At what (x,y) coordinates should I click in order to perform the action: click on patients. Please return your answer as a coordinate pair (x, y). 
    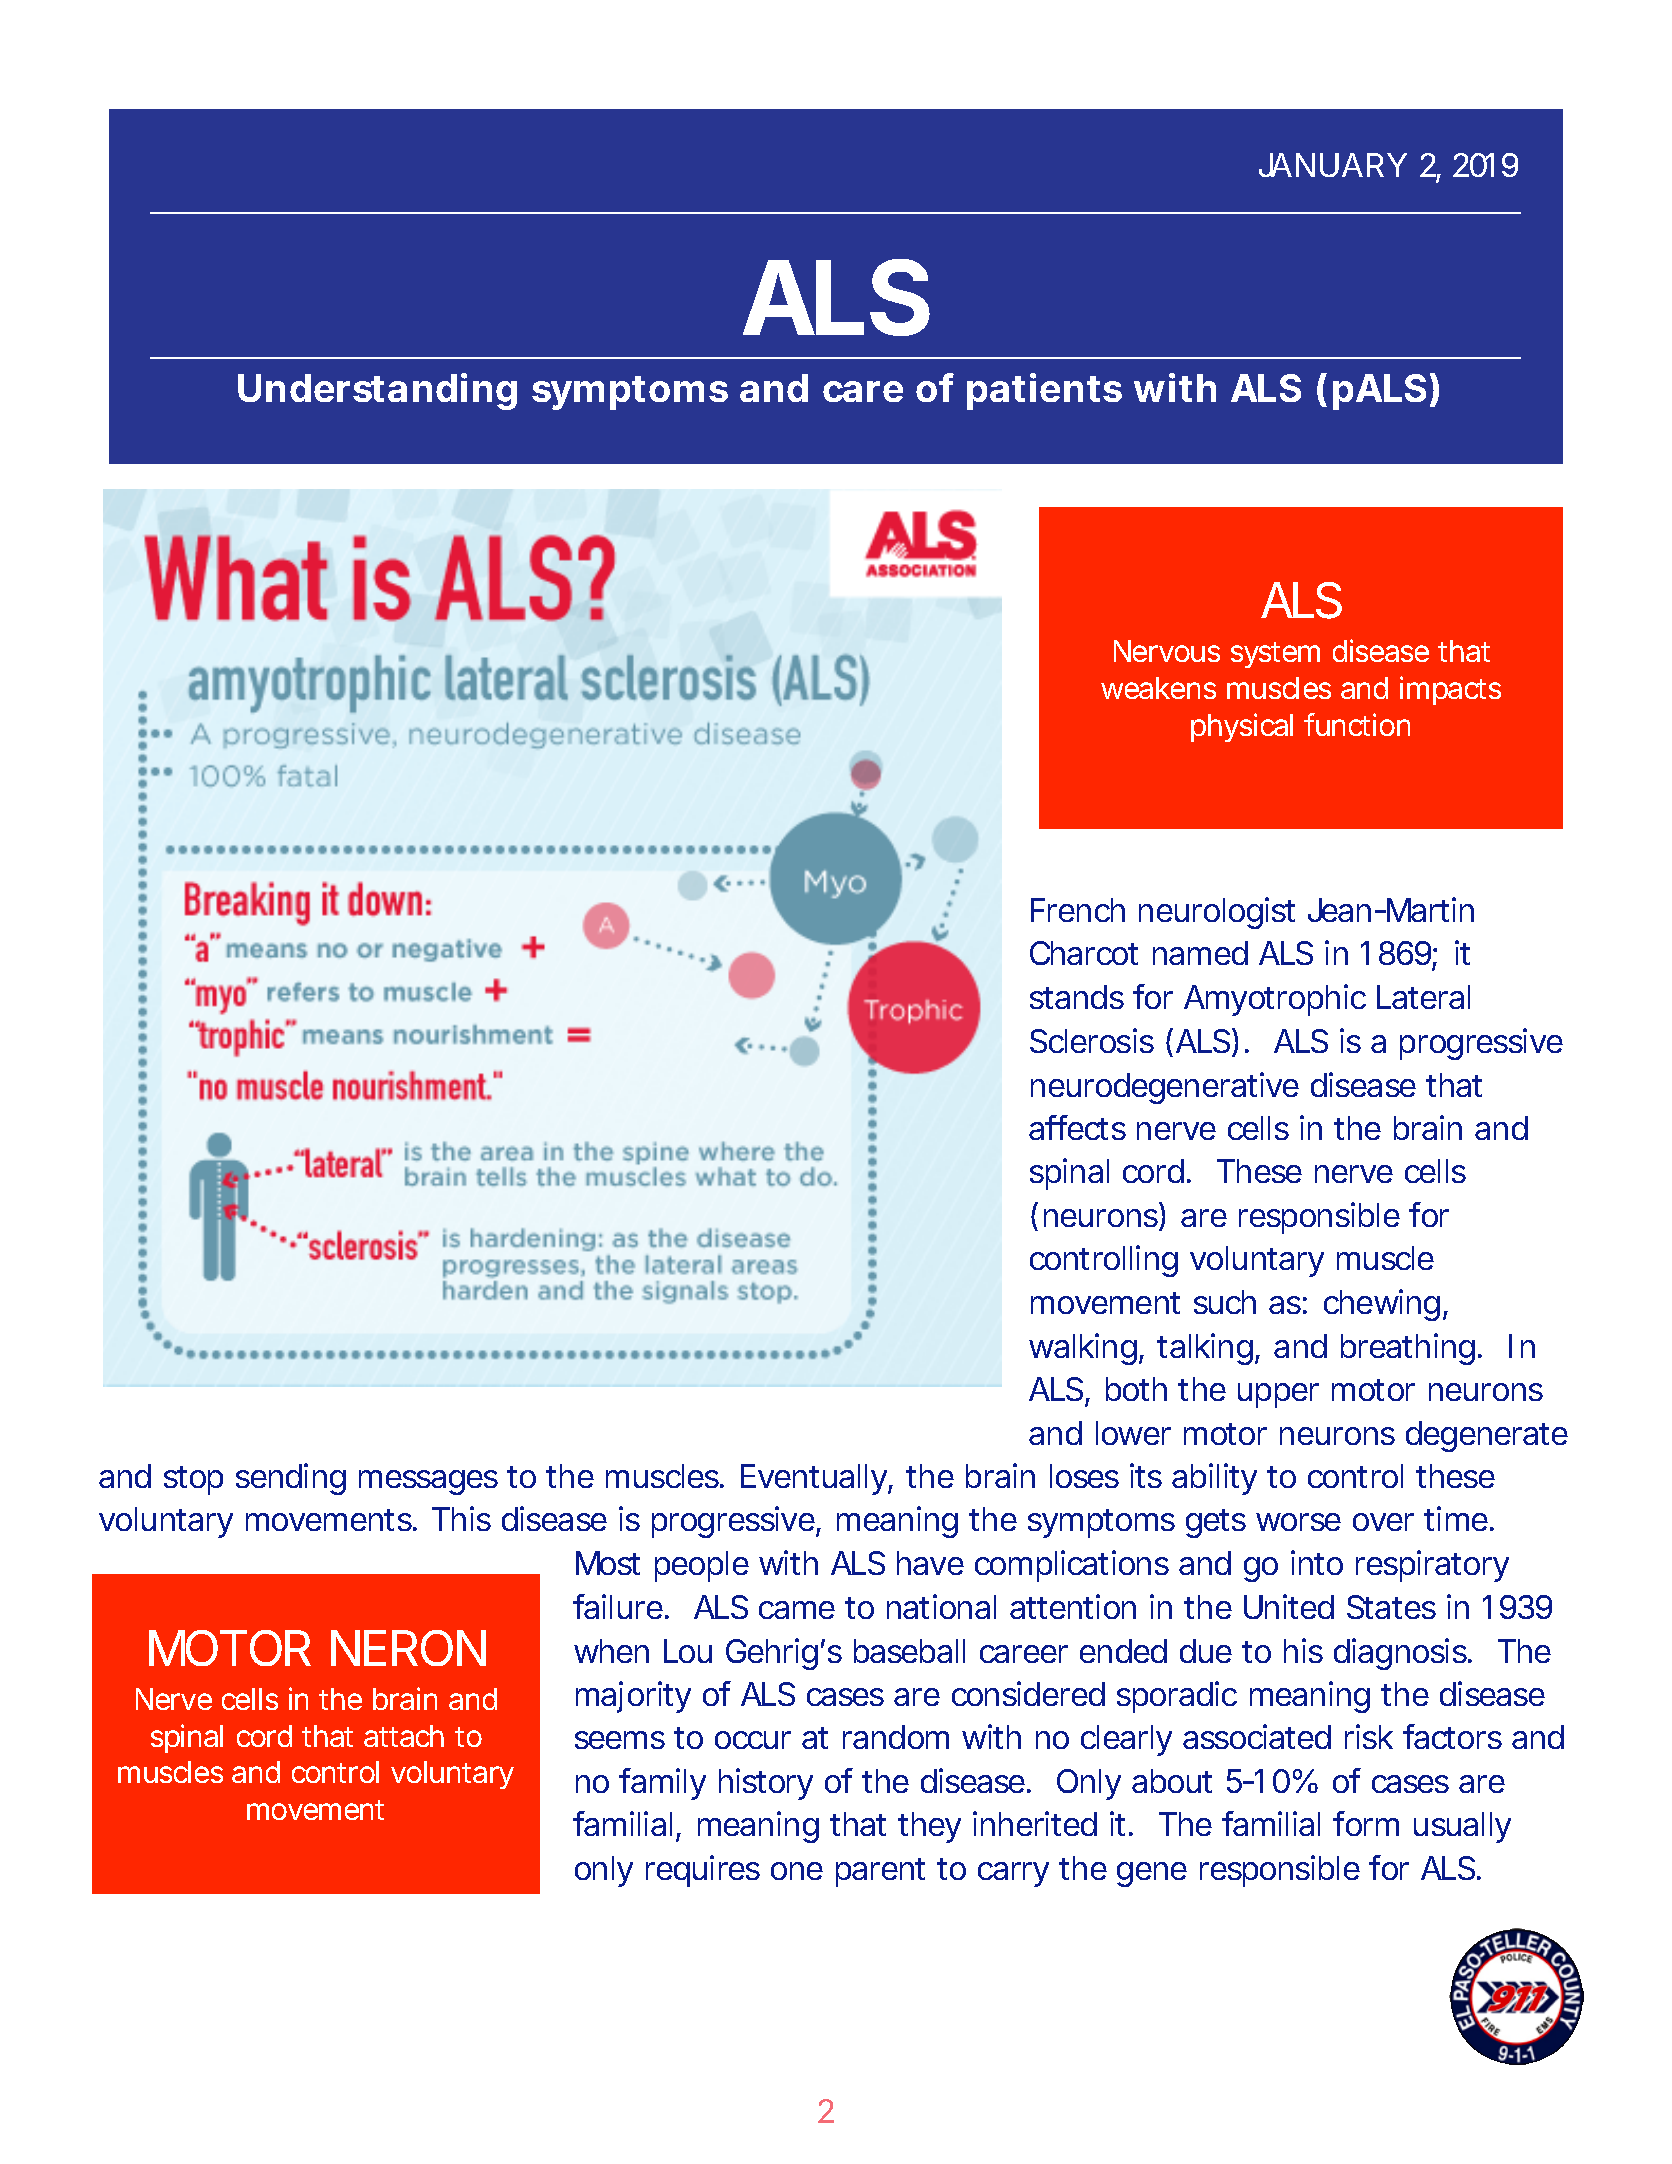
    Looking at the image, I should click on (1044, 391).
